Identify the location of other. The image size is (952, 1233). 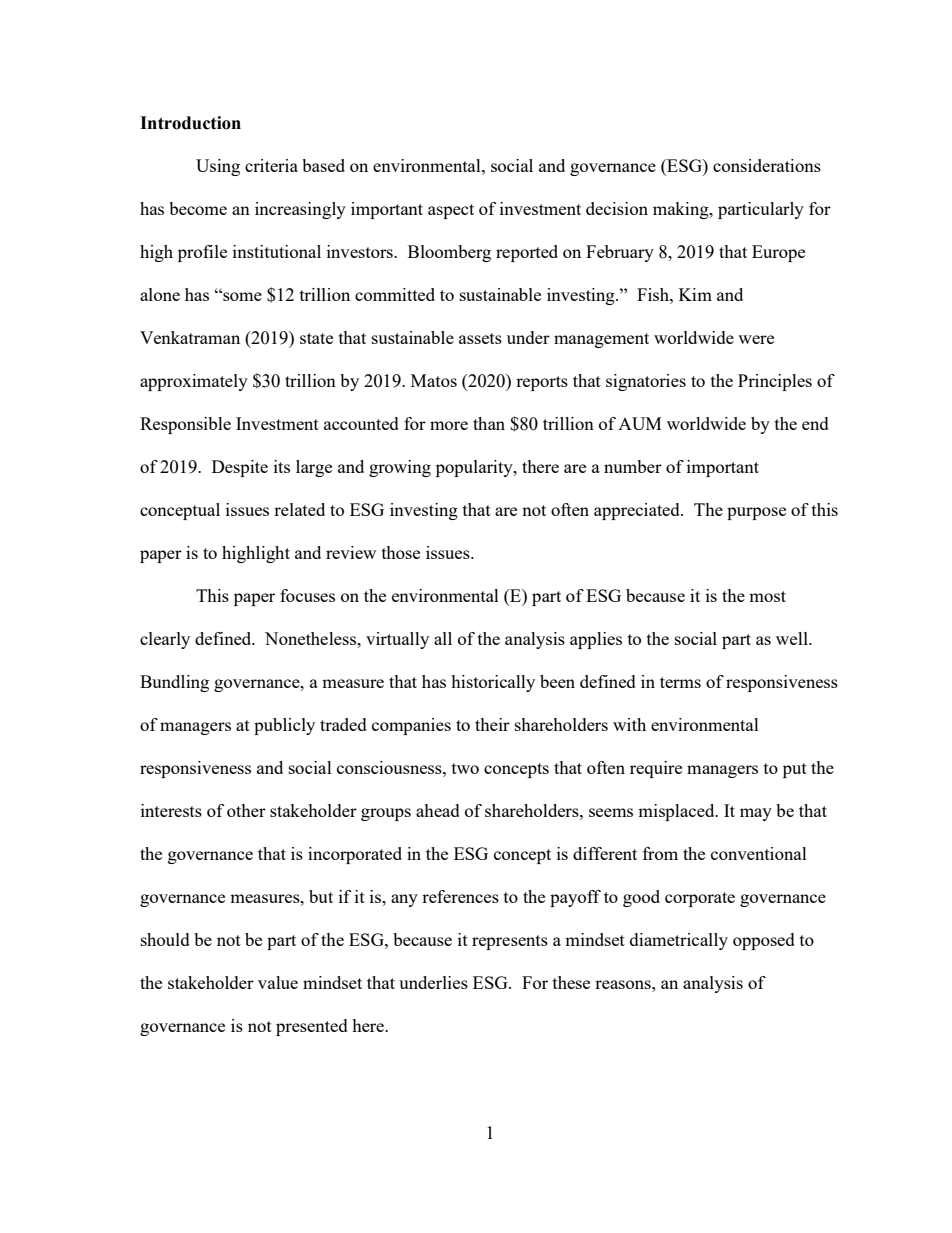
(246, 810).
